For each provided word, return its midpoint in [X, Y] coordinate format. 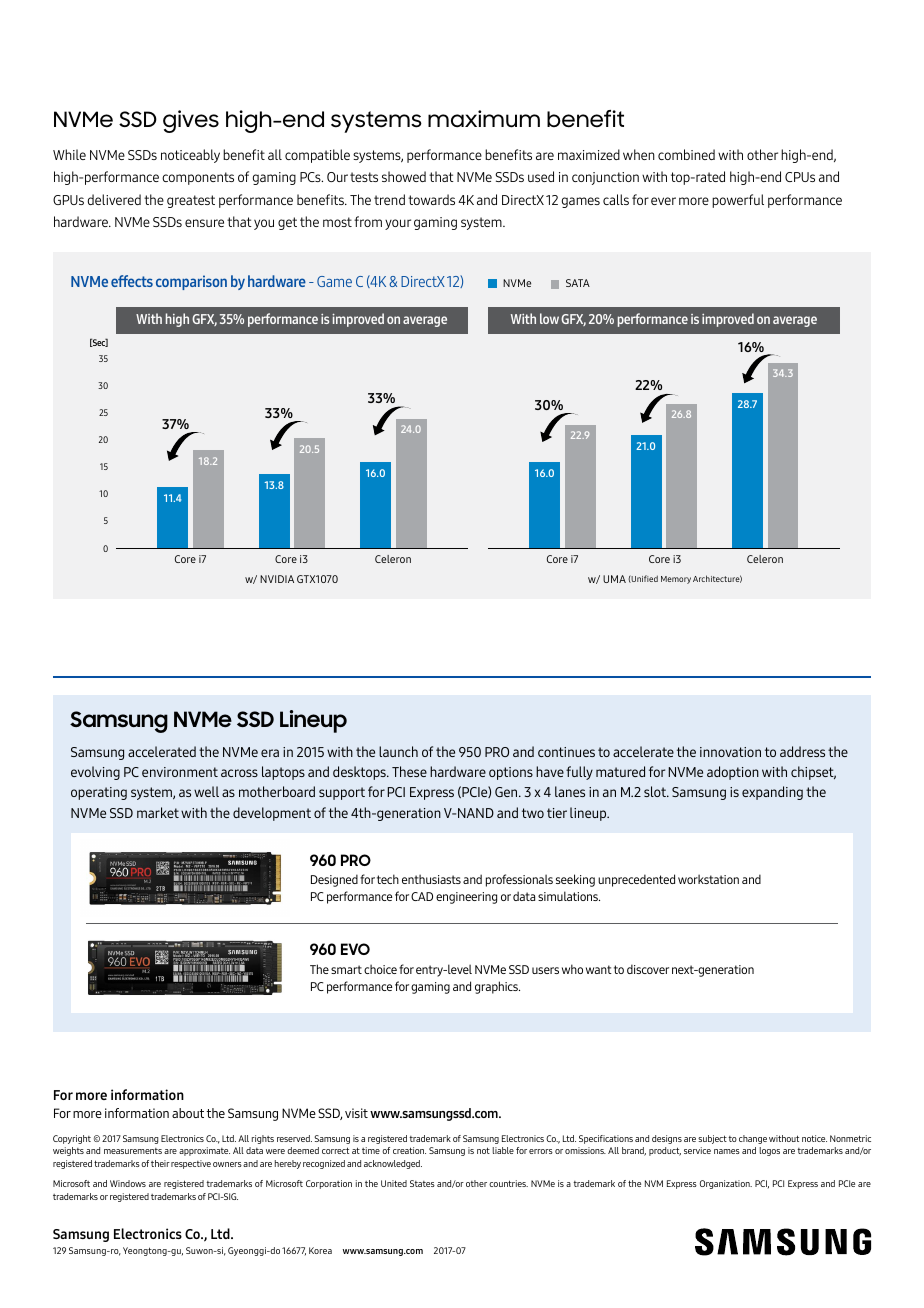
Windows [128, 1183]
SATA [578, 283]
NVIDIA [277, 579]
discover [648, 969]
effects [132, 281]
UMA [614, 579]
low [549, 318]
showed [404, 176]
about [188, 1113]
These [409, 771]
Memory [676, 580]
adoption [733, 773]
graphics [497, 987]
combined [686, 154]
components [198, 178]
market [158, 812]
